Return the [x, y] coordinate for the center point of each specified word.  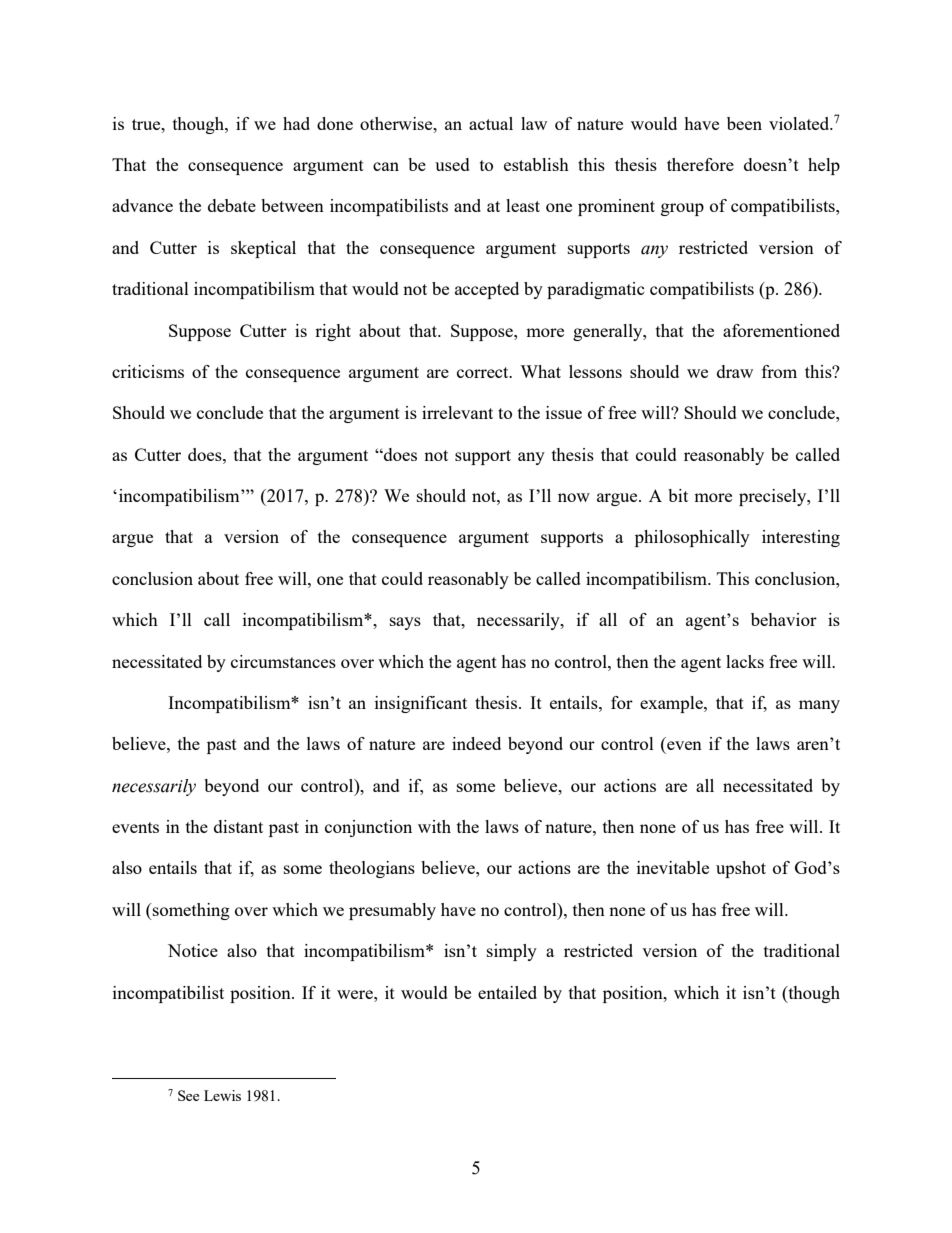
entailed [507, 992]
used [452, 164]
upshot [741, 869]
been [744, 123]
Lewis [222, 1095]
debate [232, 205]
